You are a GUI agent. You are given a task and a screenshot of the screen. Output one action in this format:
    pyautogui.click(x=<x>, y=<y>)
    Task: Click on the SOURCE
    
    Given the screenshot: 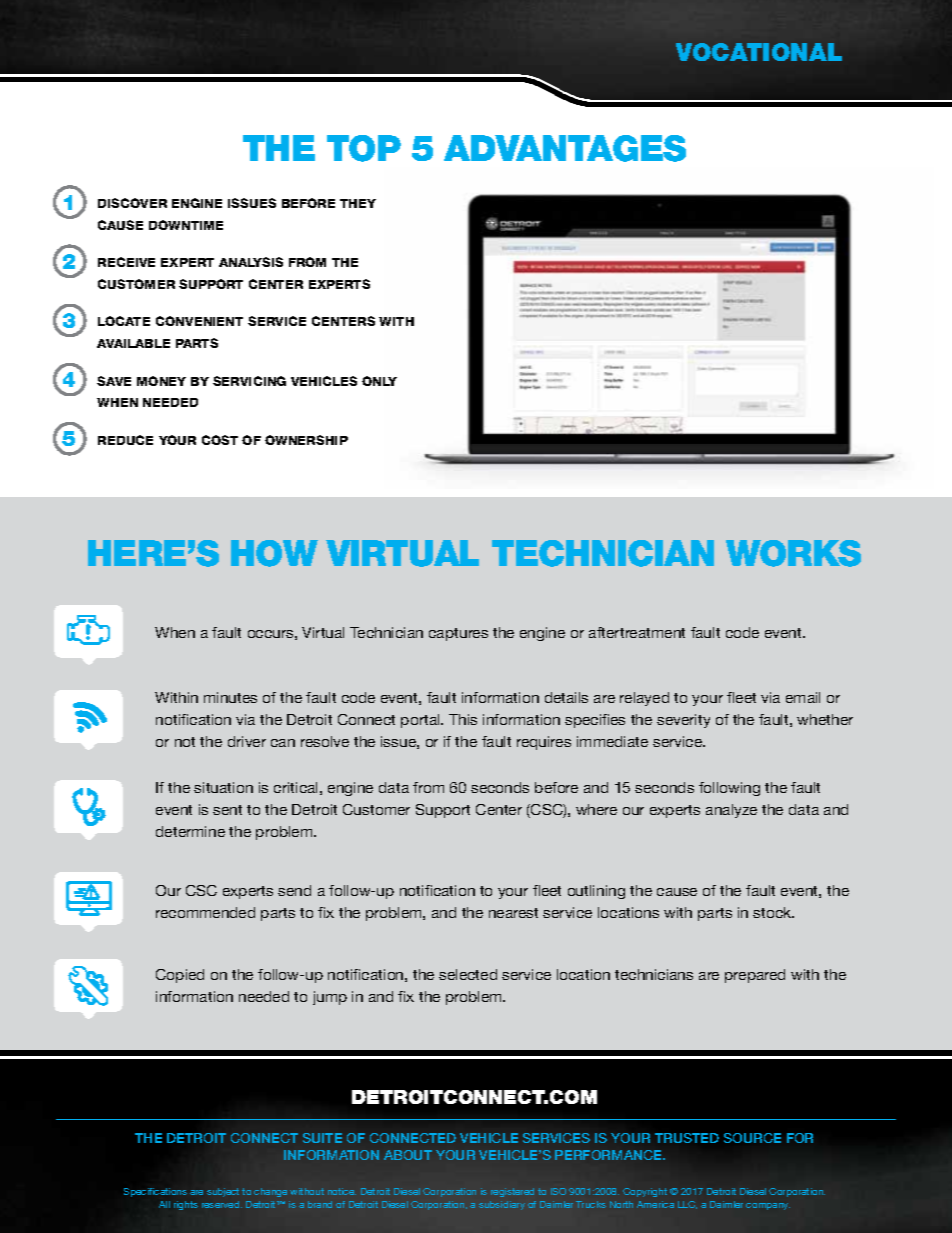 What is the action you would take?
    pyautogui.click(x=752, y=1138)
